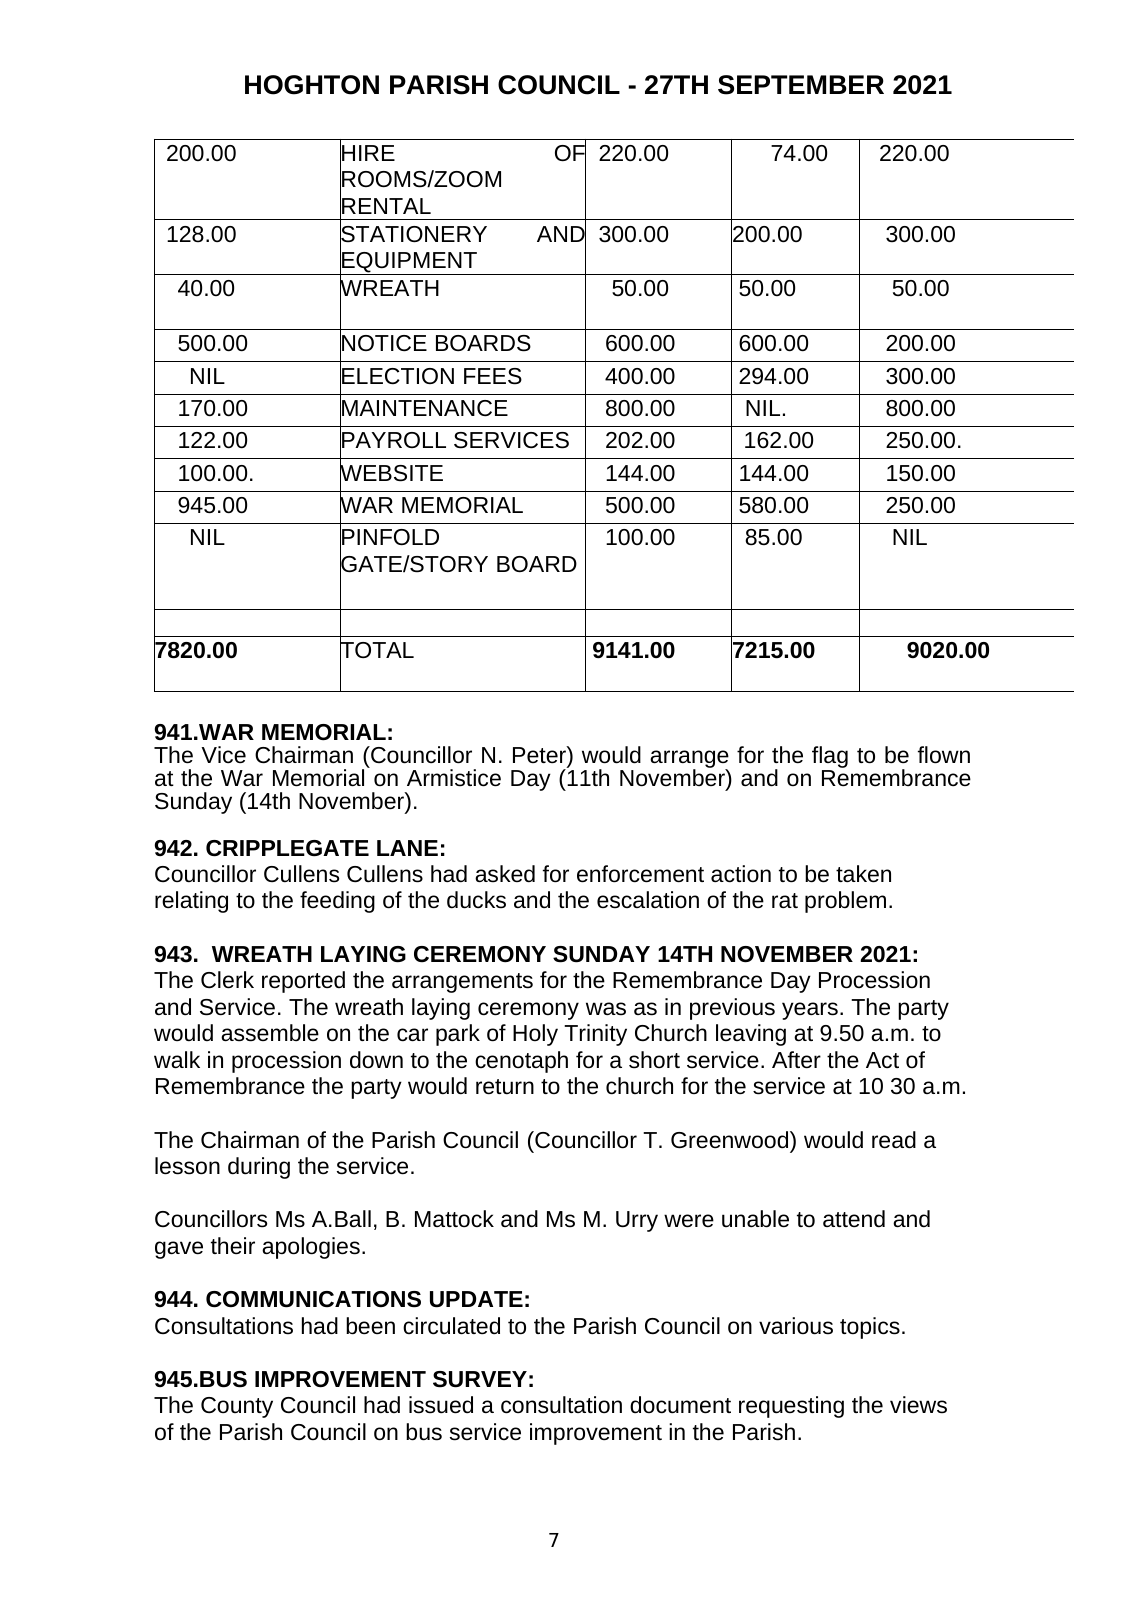  What do you see at coordinates (413, 234) in the screenshot?
I see `STATIONERY` at bounding box center [413, 234].
